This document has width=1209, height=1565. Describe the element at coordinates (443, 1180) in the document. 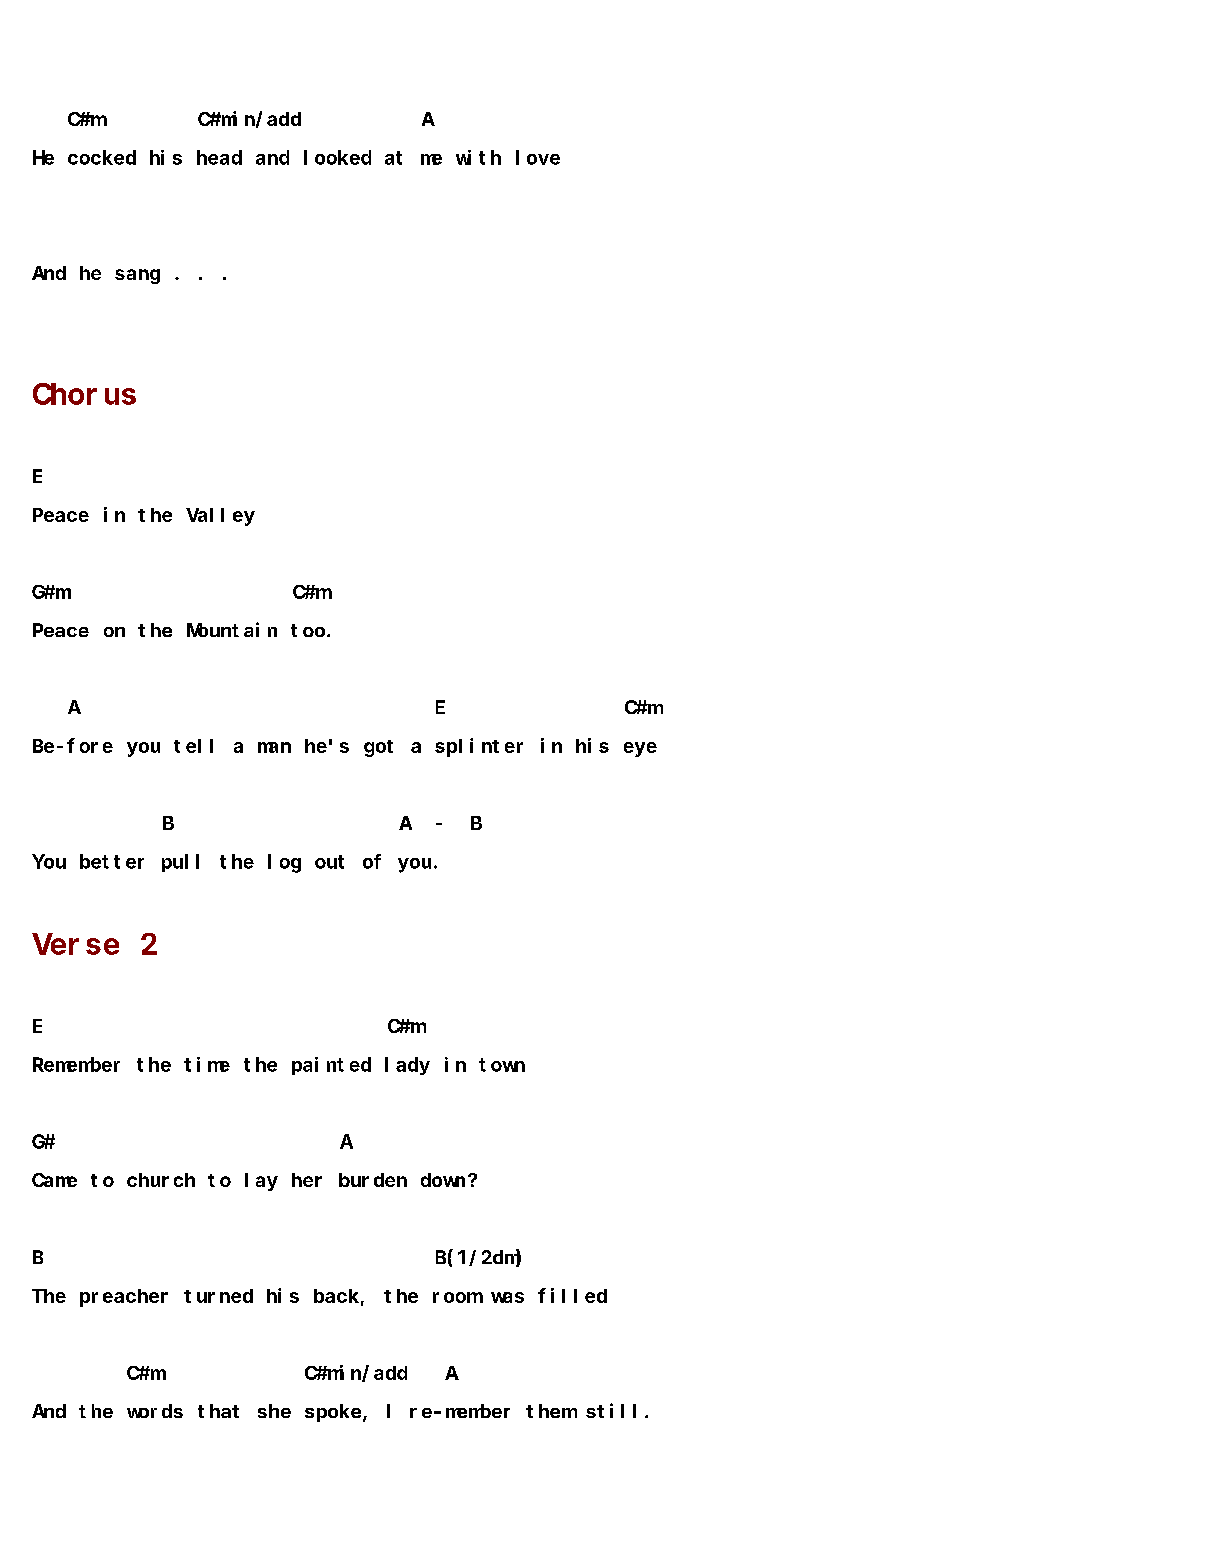

I see `down` at that location.
